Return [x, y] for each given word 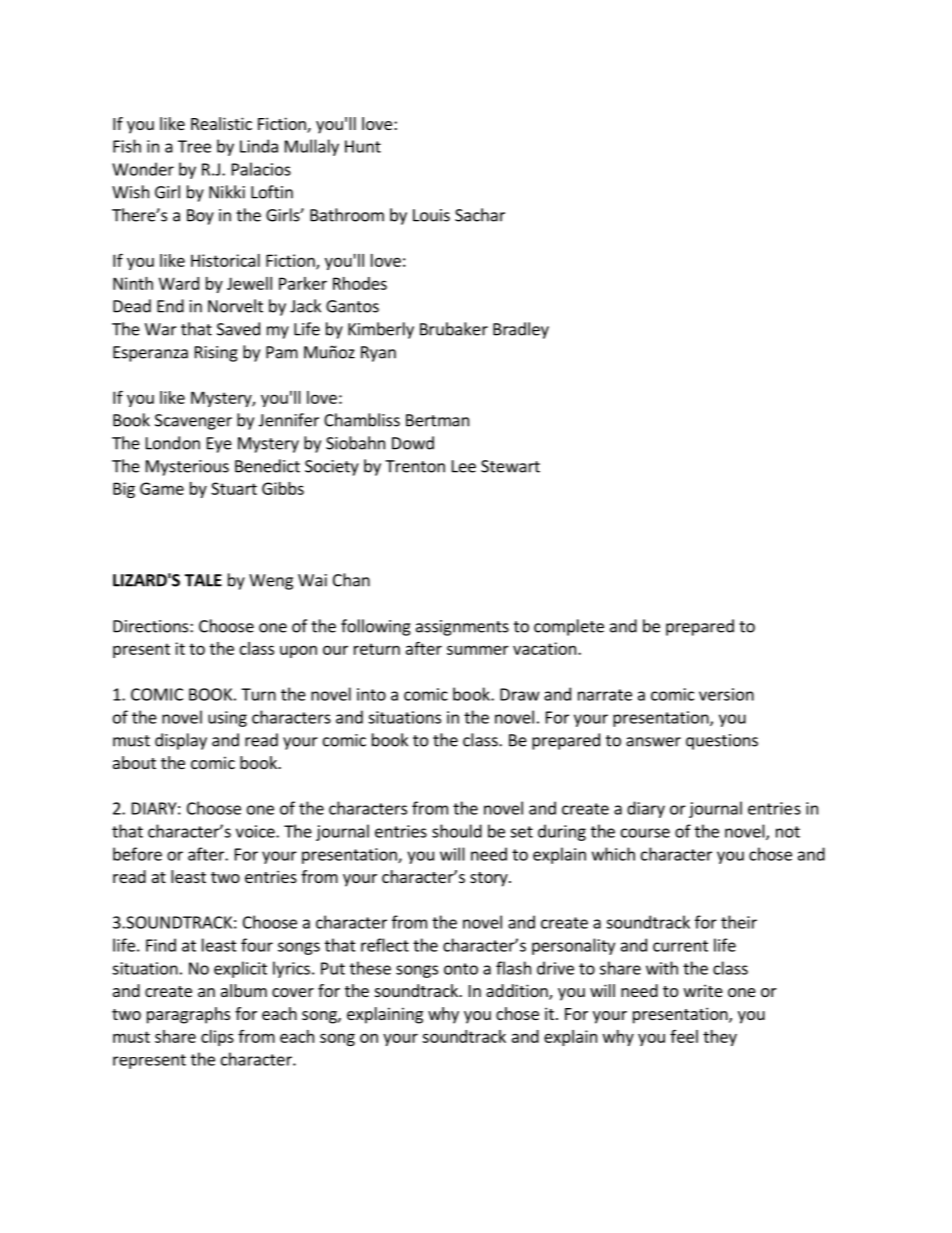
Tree [194, 146]
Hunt [363, 146]
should [457, 831]
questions [722, 742]
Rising [216, 354]
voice [256, 831]
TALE [203, 580]
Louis [431, 215]
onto [461, 969]
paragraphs [188, 1015]
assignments [462, 628]
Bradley [521, 330]
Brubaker [454, 329]
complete [569, 627]
